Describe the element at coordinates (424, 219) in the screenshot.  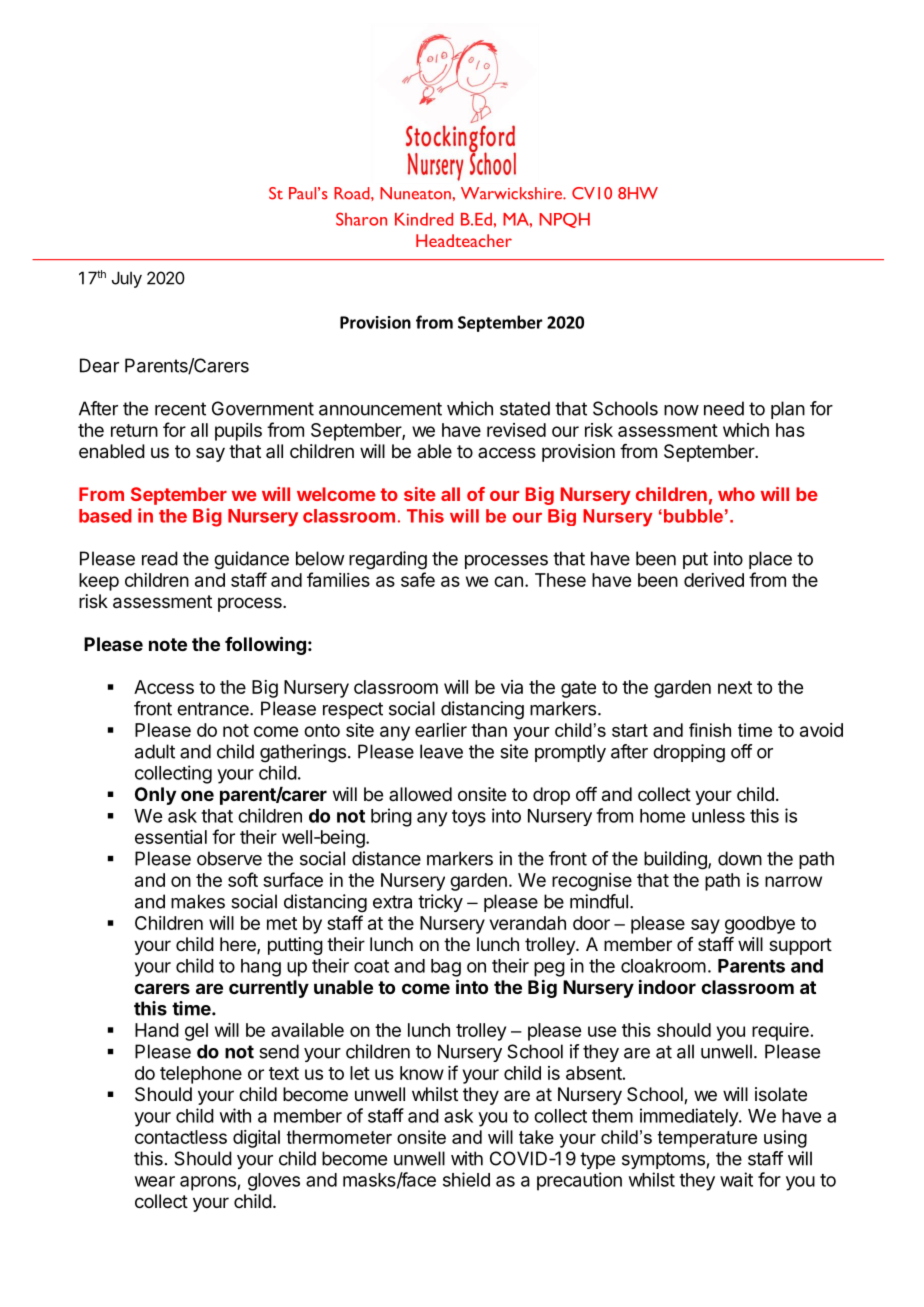
I see `Kindred` at that location.
